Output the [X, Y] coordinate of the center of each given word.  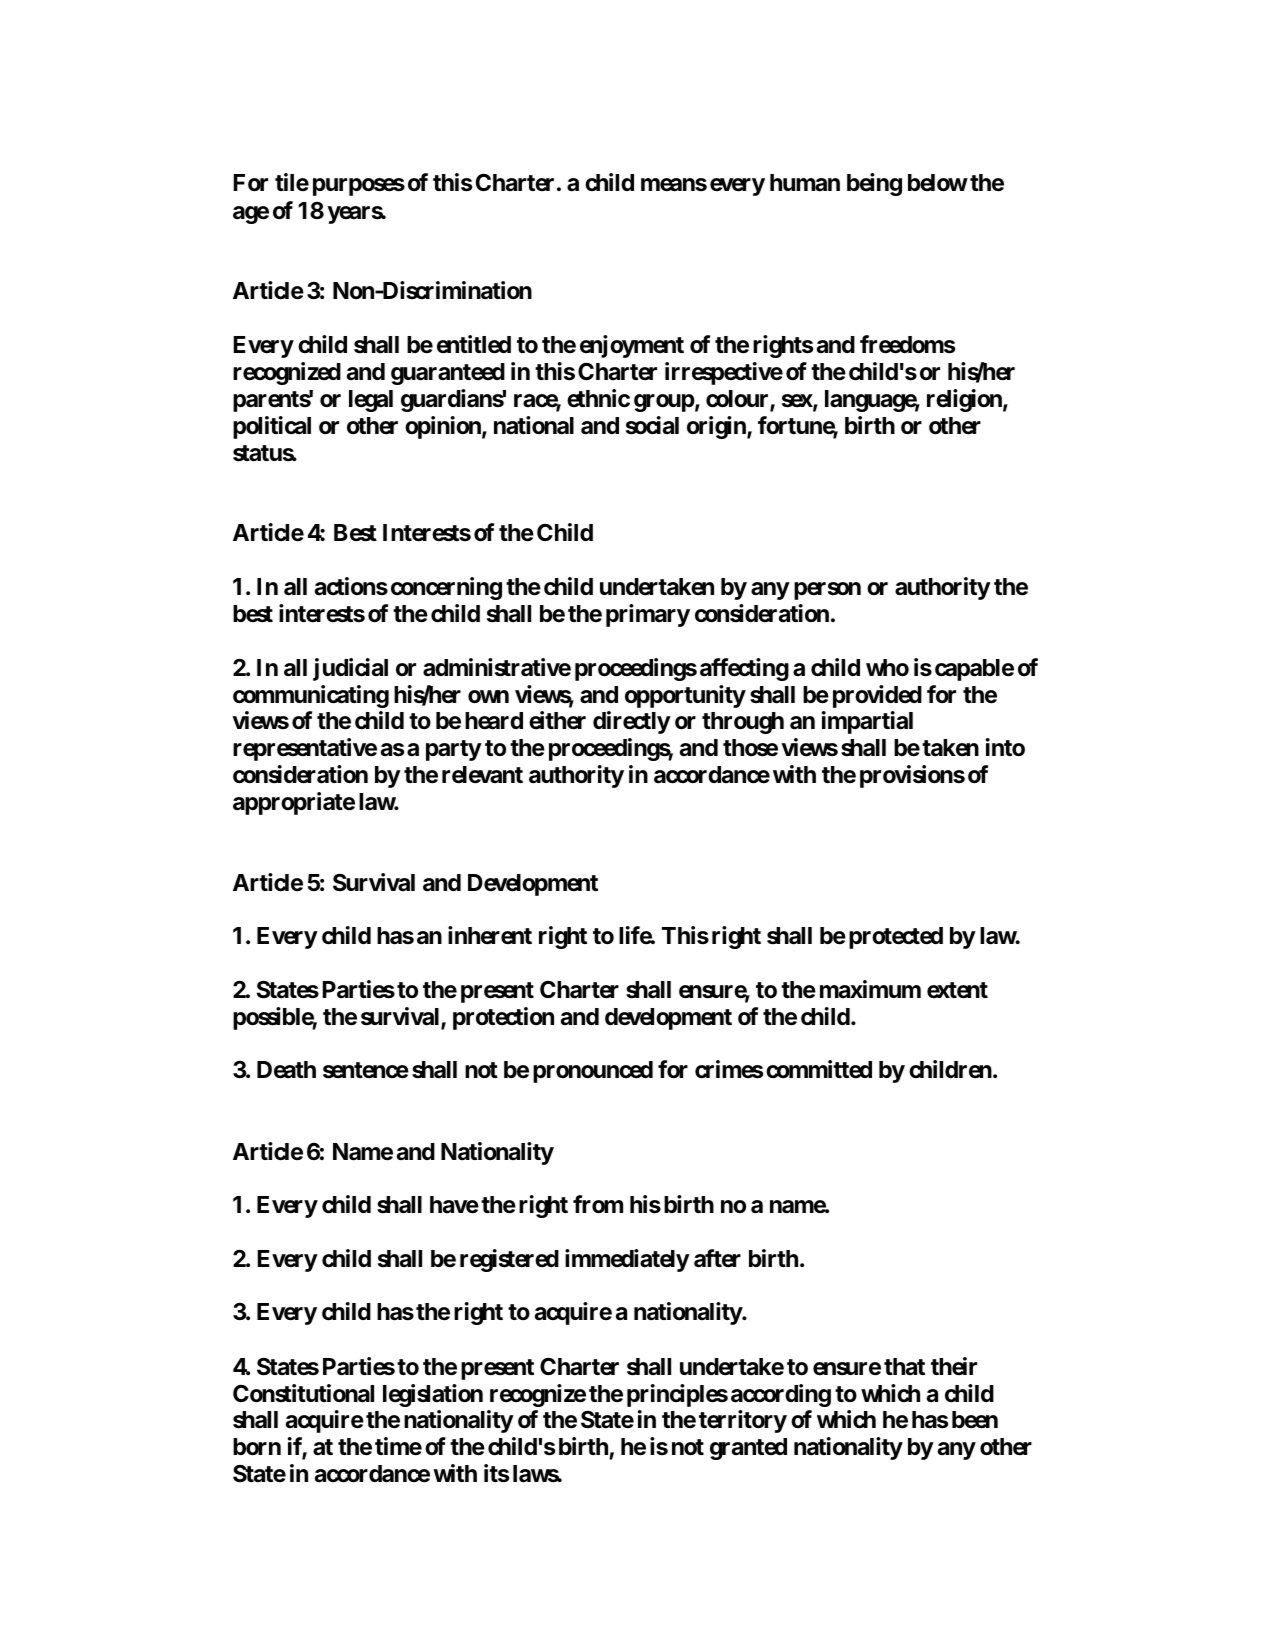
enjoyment [632, 346]
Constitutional [303, 1393]
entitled [474, 344]
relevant [482, 775]
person [827, 591]
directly [632, 722]
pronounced [593, 1072]
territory [743, 1421]
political [272, 427]
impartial [867, 722]
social [652, 425]
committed [819, 1069]
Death [286, 1070]
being [874, 184]
